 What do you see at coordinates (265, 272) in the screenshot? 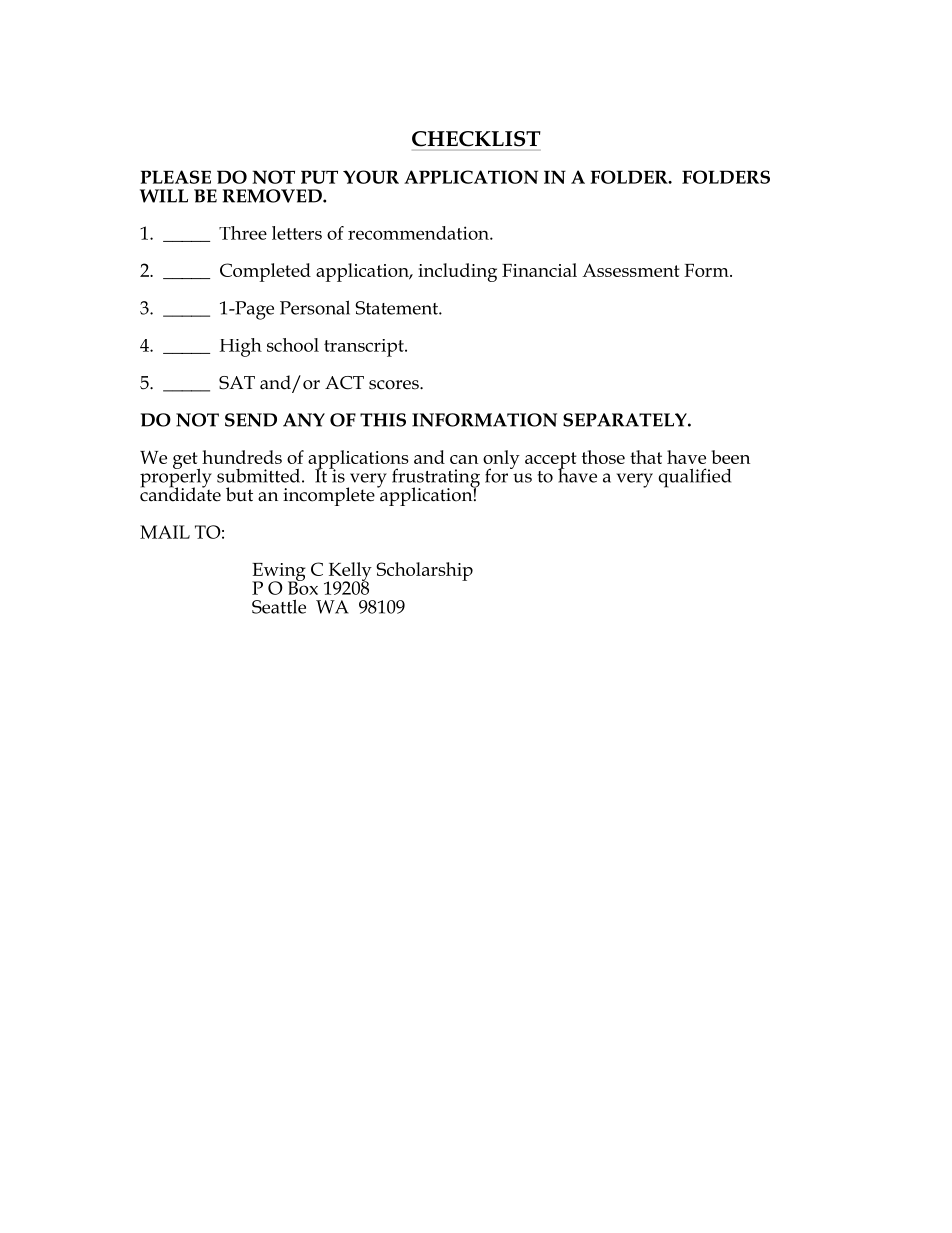
I see `Completed` at bounding box center [265, 272].
